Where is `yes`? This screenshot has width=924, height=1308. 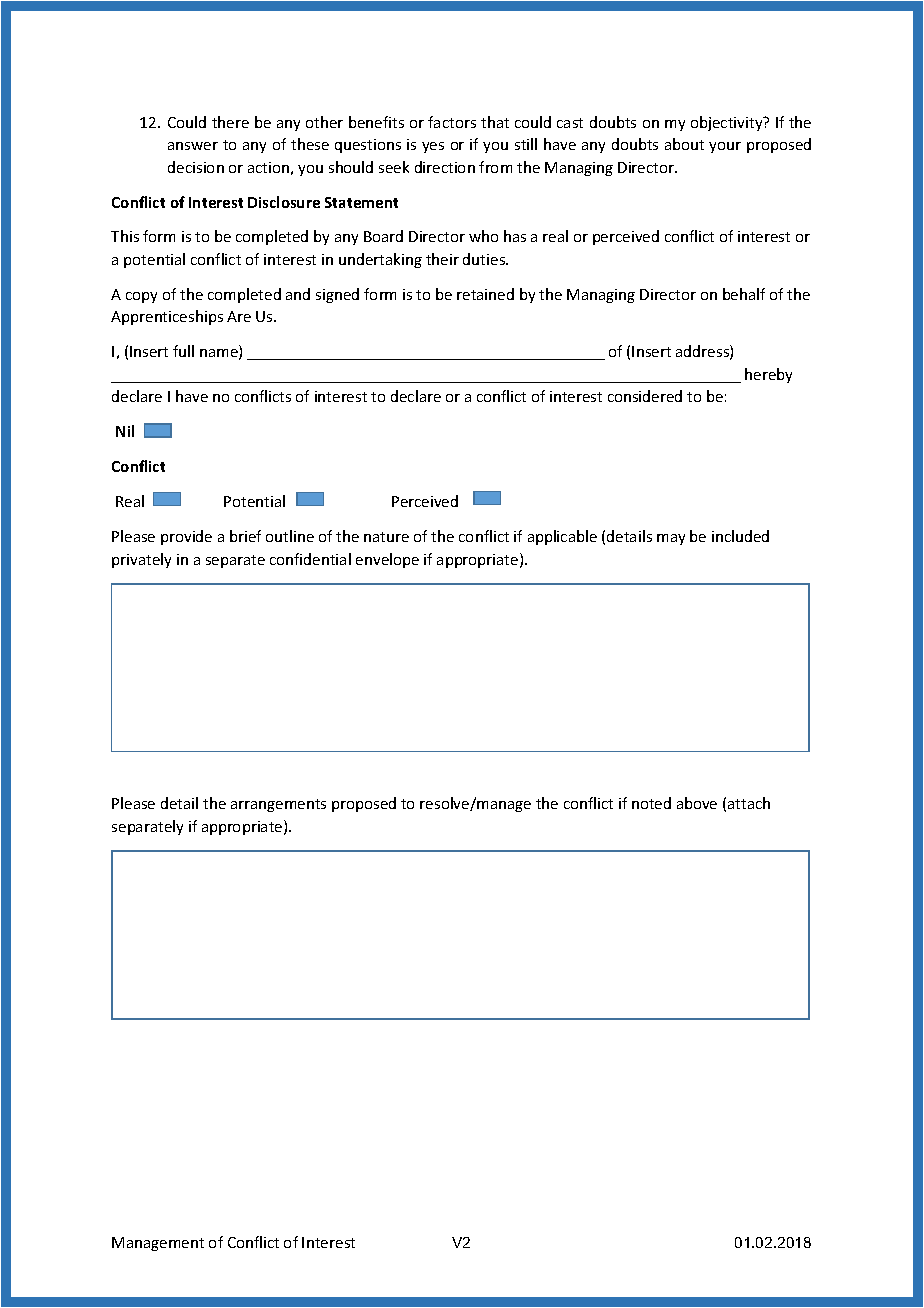
yes is located at coordinates (433, 147).
